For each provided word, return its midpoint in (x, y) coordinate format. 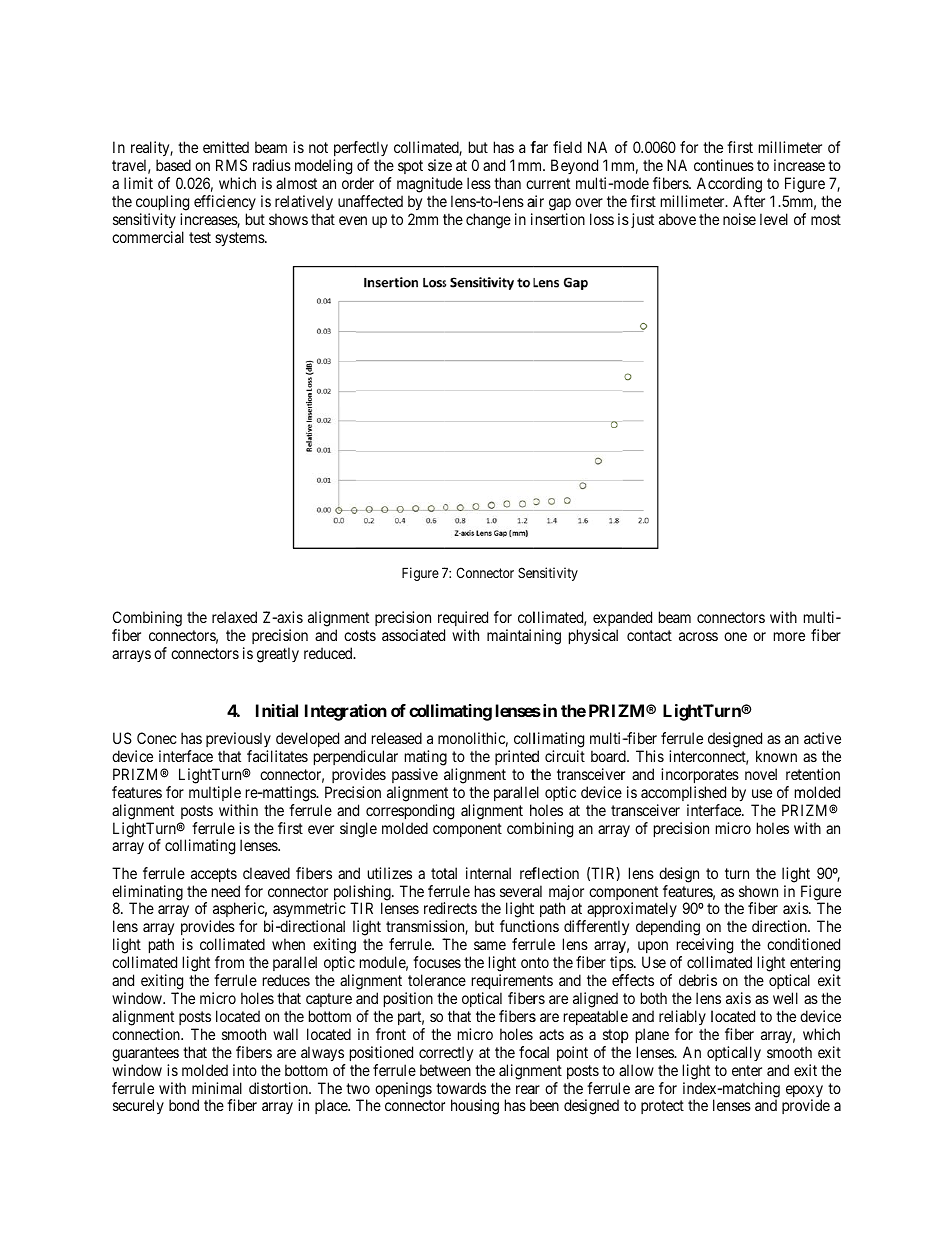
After (749, 201)
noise (739, 219)
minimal (217, 1088)
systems (240, 239)
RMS (231, 165)
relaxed (234, 617)
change (488, 221)
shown (758, 891)
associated (413, 635)
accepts (214, 875)
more (789, 636)
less (479, 183)
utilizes (390, 873)
